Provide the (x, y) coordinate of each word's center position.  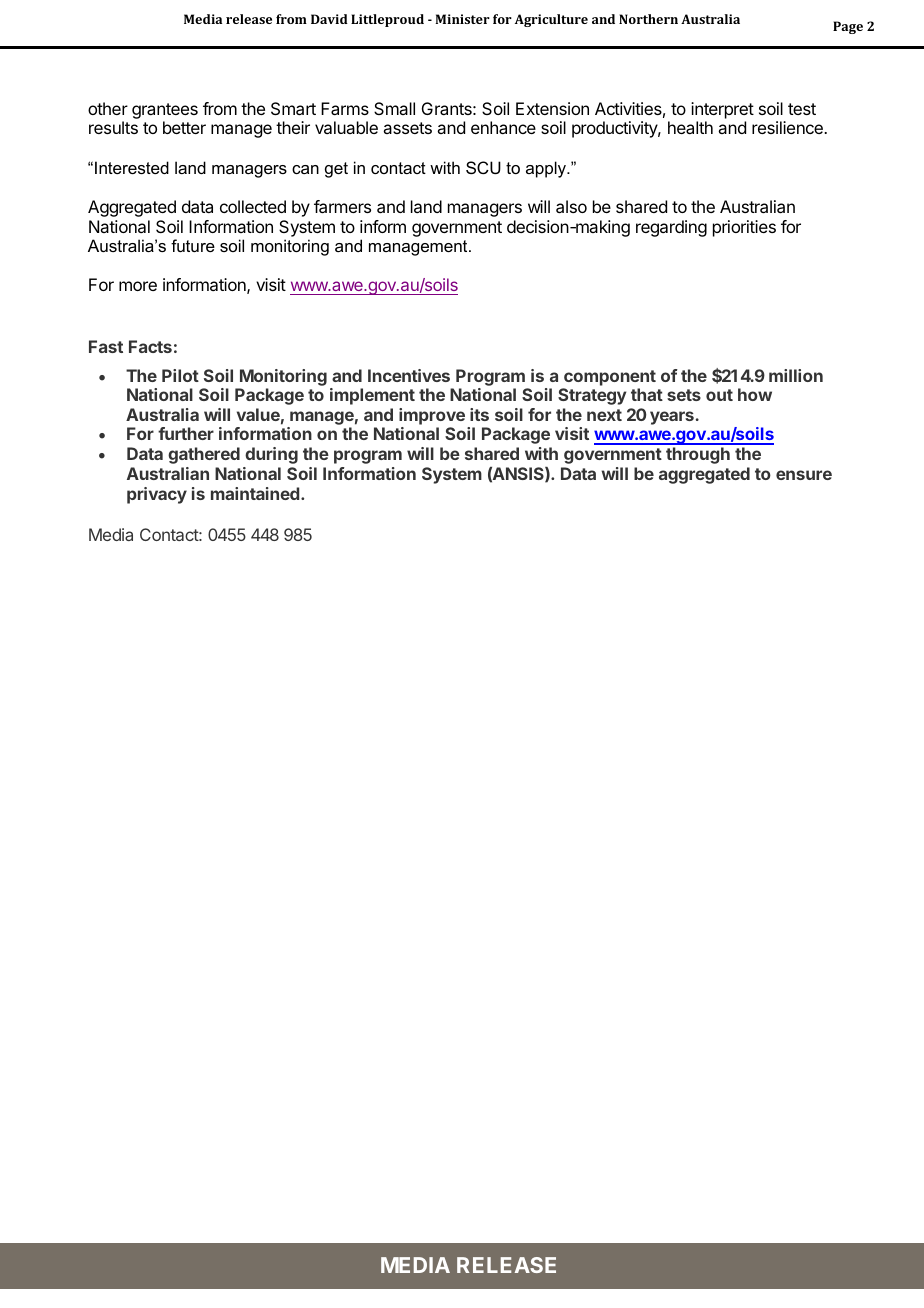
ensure (804, 475)
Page (848, 27)
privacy (157, 495)
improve (432, 416)
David (329, 19)
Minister (463, 19)
